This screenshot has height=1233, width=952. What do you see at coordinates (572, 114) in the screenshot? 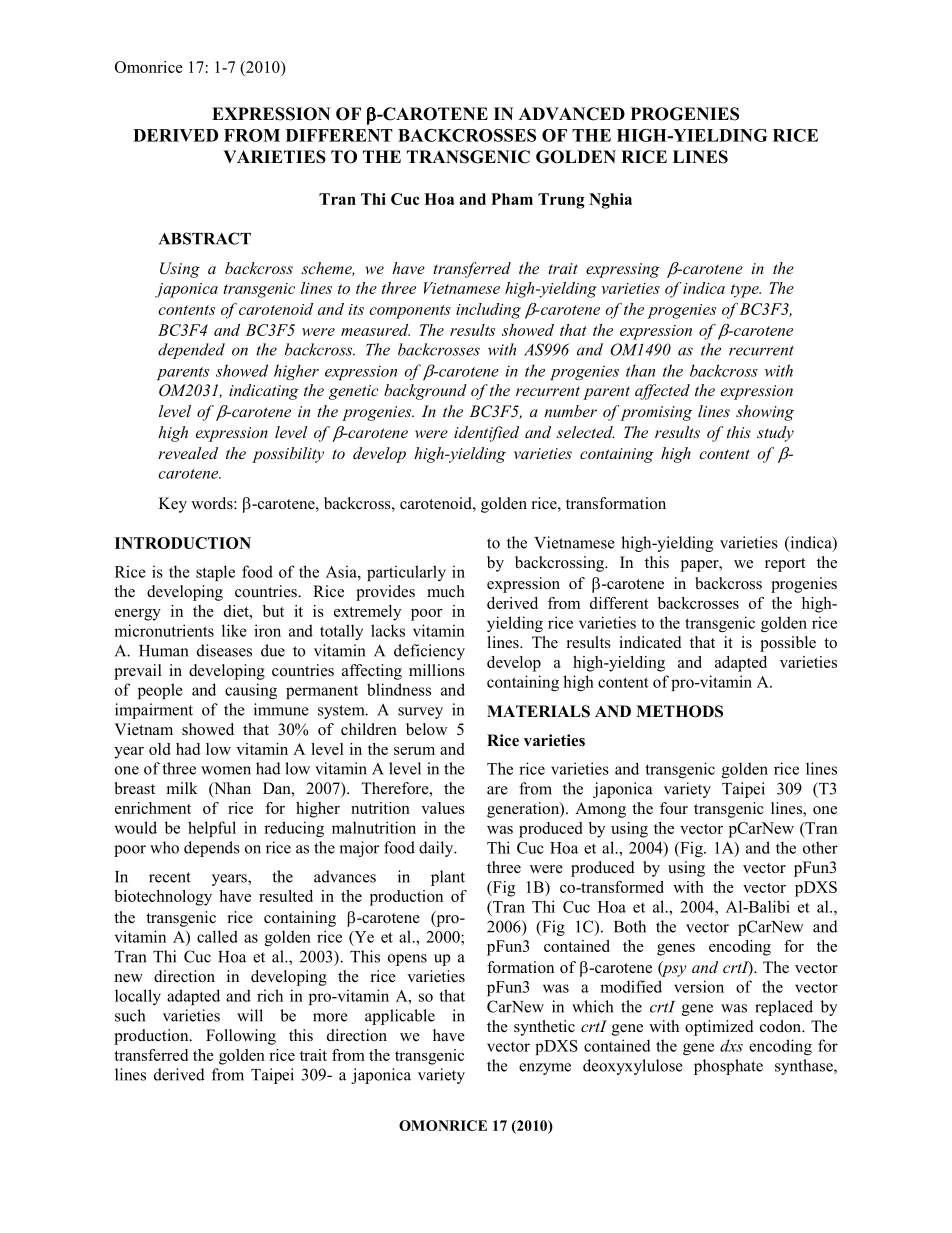
I see `ADVANCED` at bounding box center [572, 114].
